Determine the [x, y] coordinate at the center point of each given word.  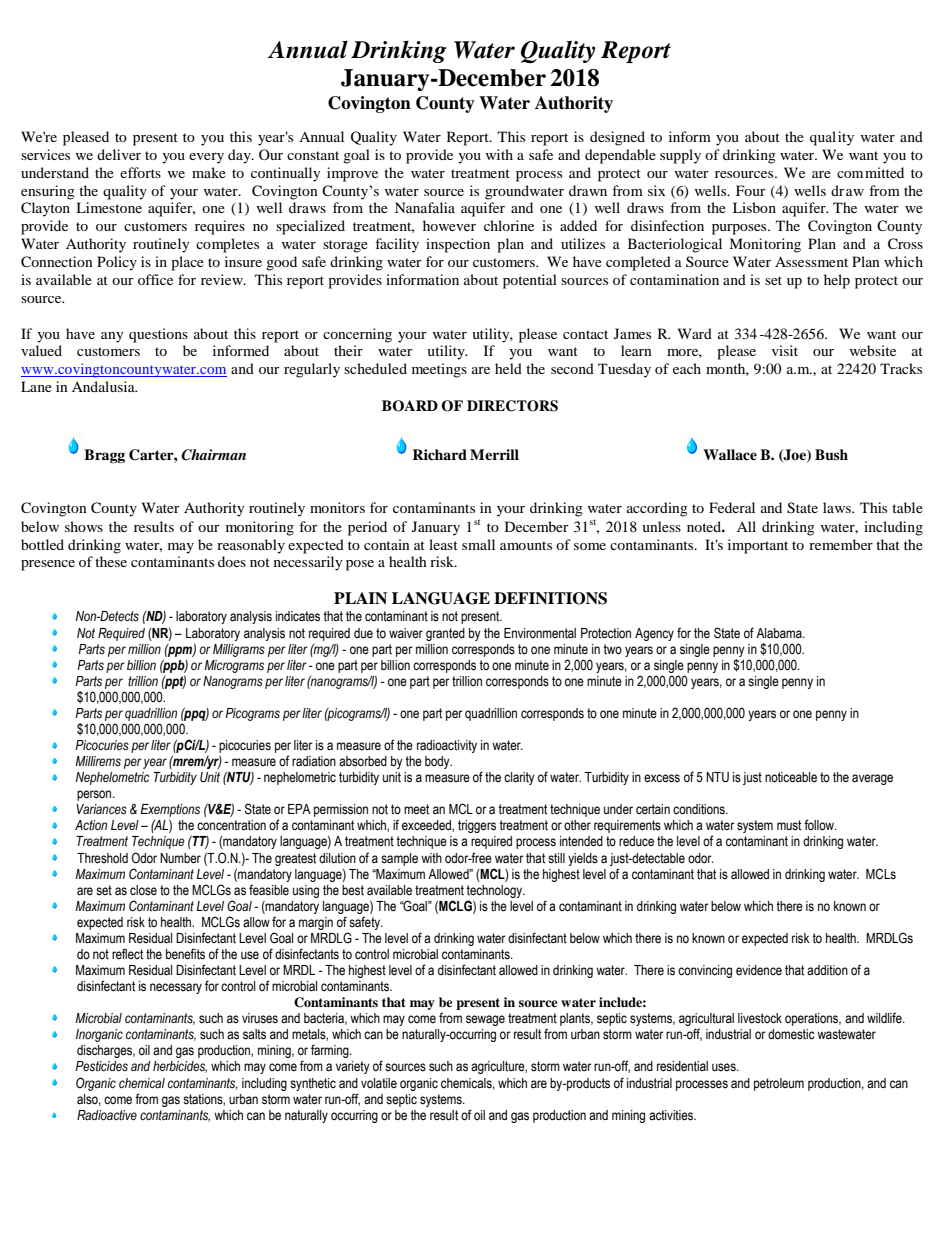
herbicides [180, 1067]
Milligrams [239, 650]
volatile [379, 1083]
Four [751, 190]
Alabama [780, 633]
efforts [140, 172]
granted [445, 634]
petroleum [779, 1084]
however [449, 225]
